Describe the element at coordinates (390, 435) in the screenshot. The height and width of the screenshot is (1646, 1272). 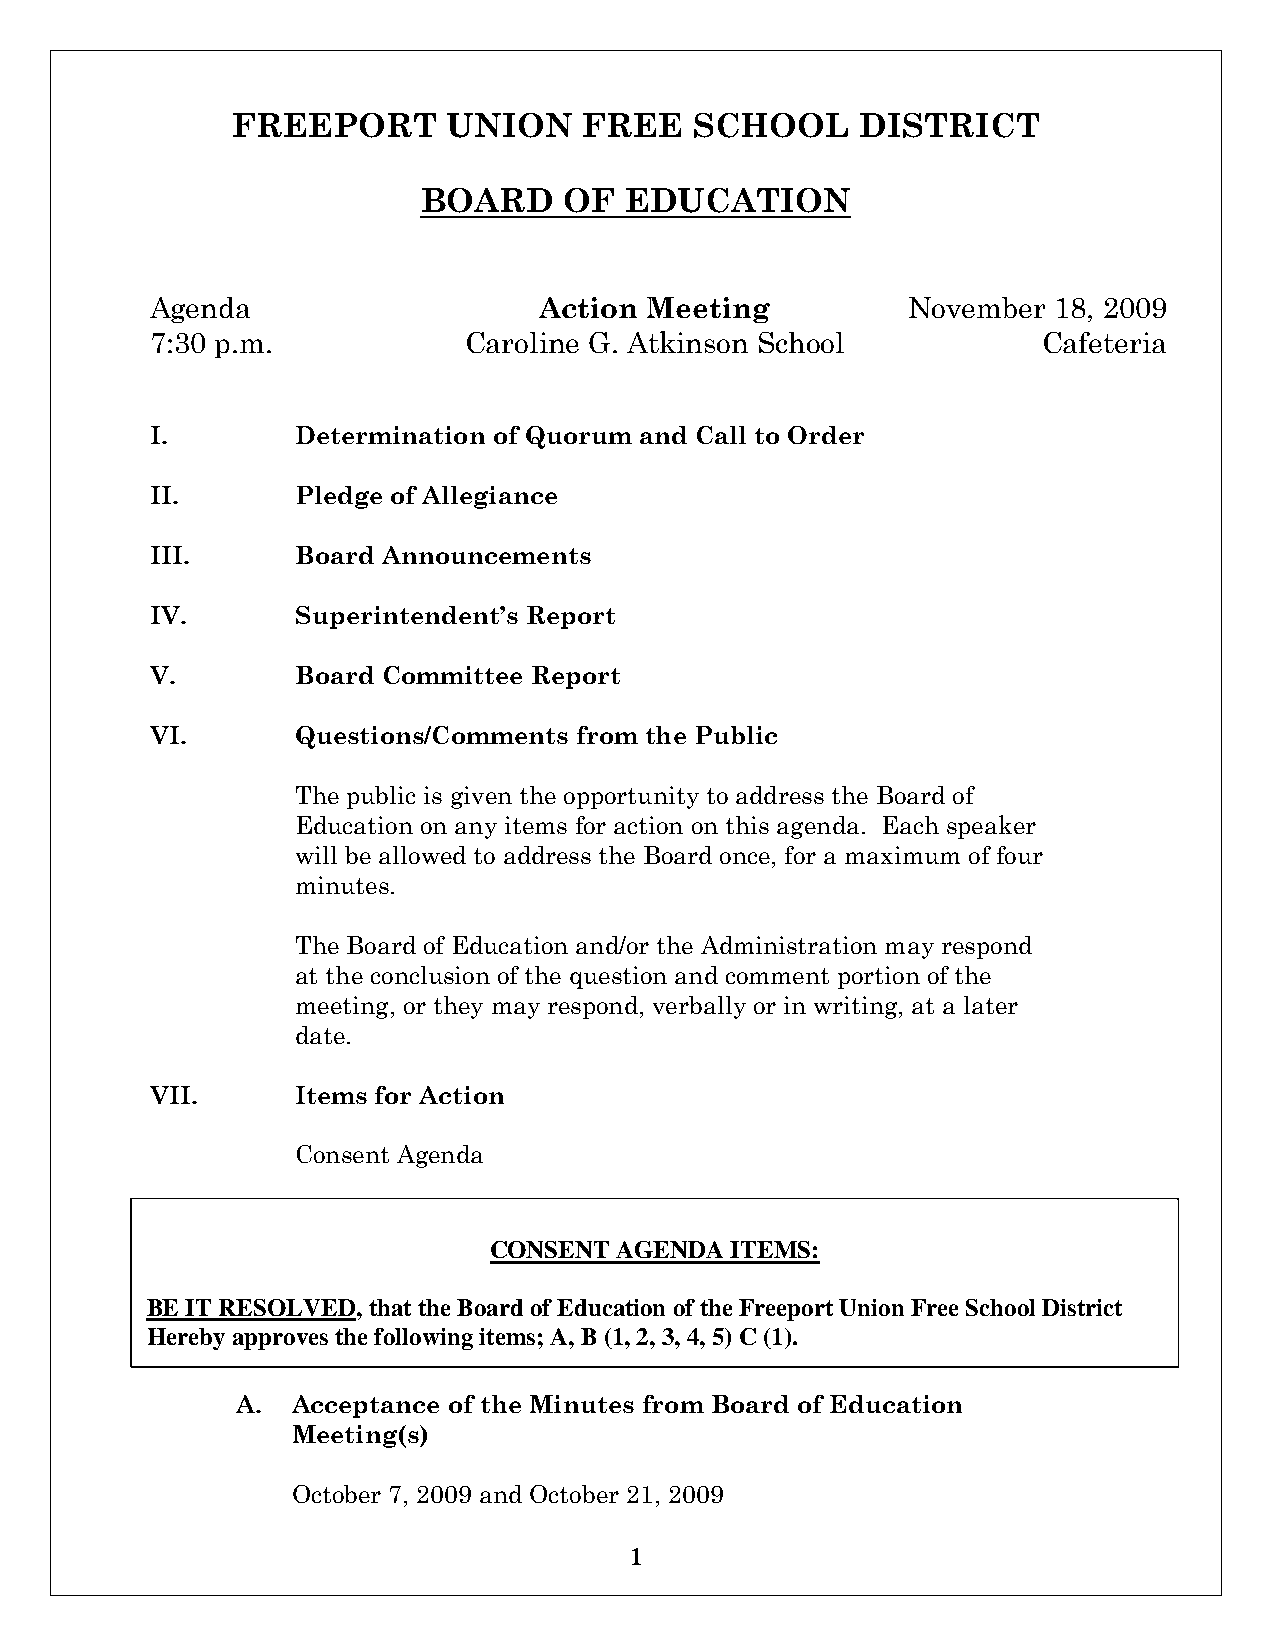
I see `Determination` at that location.
